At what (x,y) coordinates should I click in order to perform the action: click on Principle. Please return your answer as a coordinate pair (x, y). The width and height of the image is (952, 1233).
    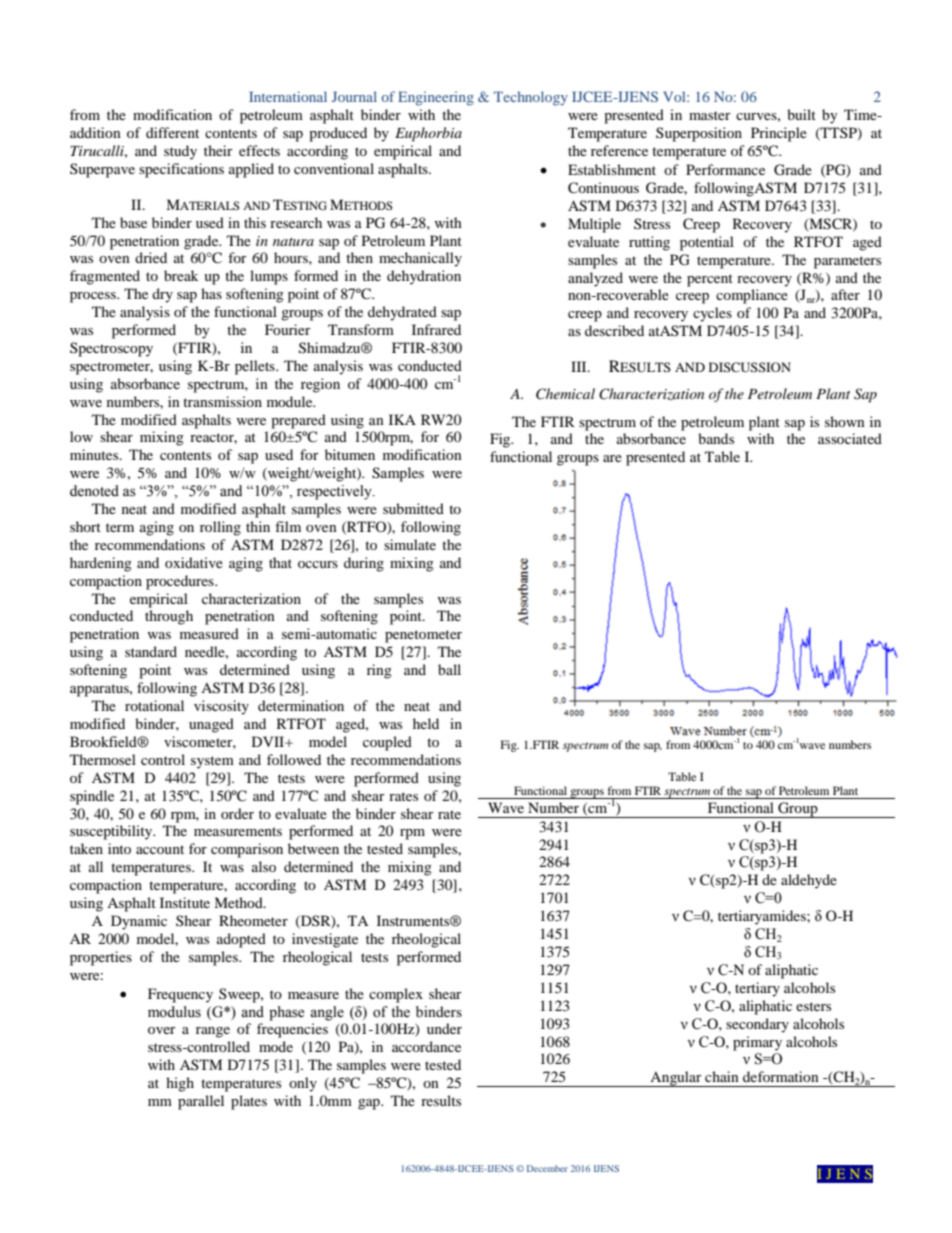
    Looking at the image, I should click on (779, 134).
